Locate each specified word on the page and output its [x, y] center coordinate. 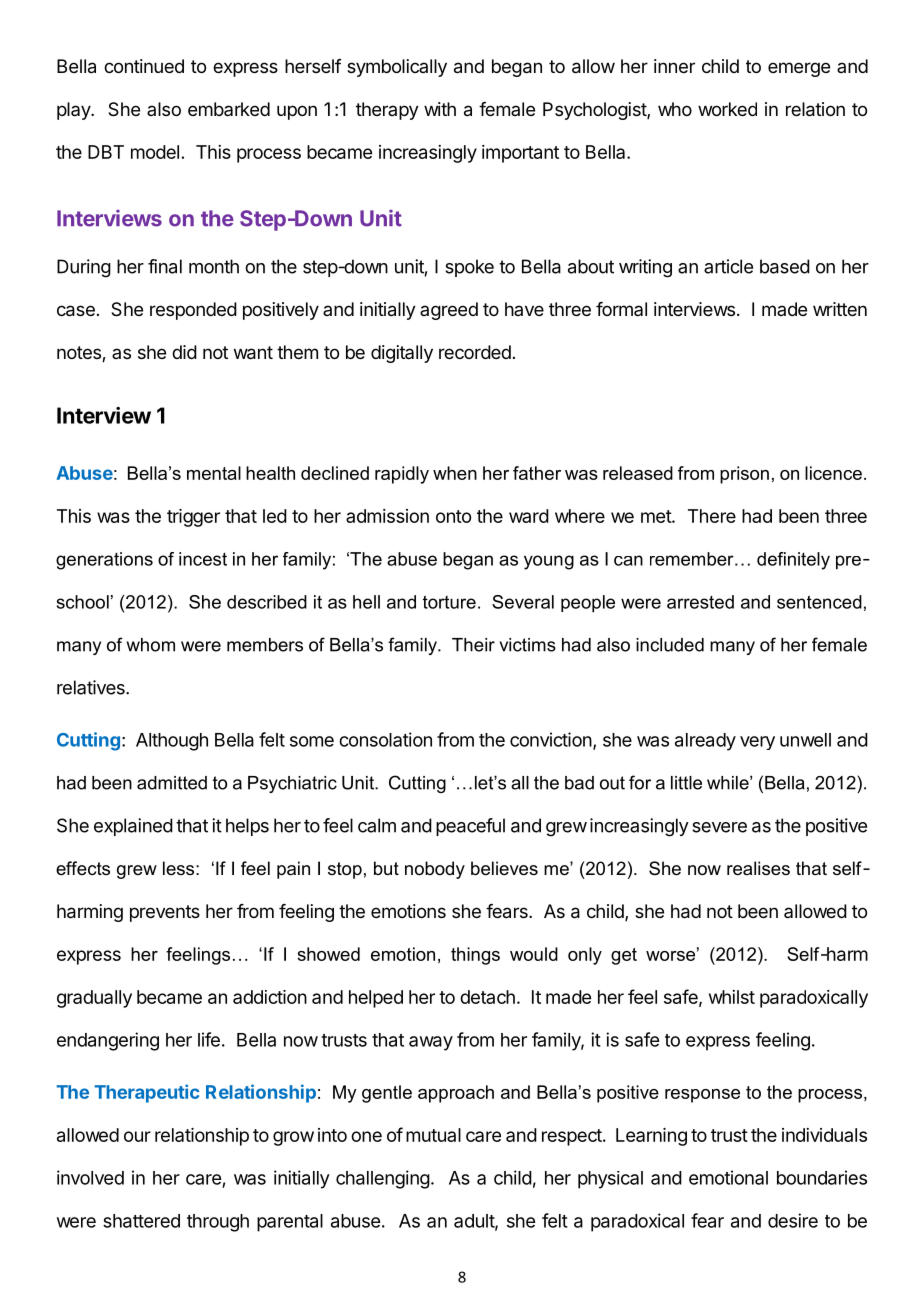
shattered [141, 1221]
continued [144, 66]
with [440, 109]
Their [473, 645]
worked [727, 109]
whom [151, 645]
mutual [433, 1135]
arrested [700, 602]
